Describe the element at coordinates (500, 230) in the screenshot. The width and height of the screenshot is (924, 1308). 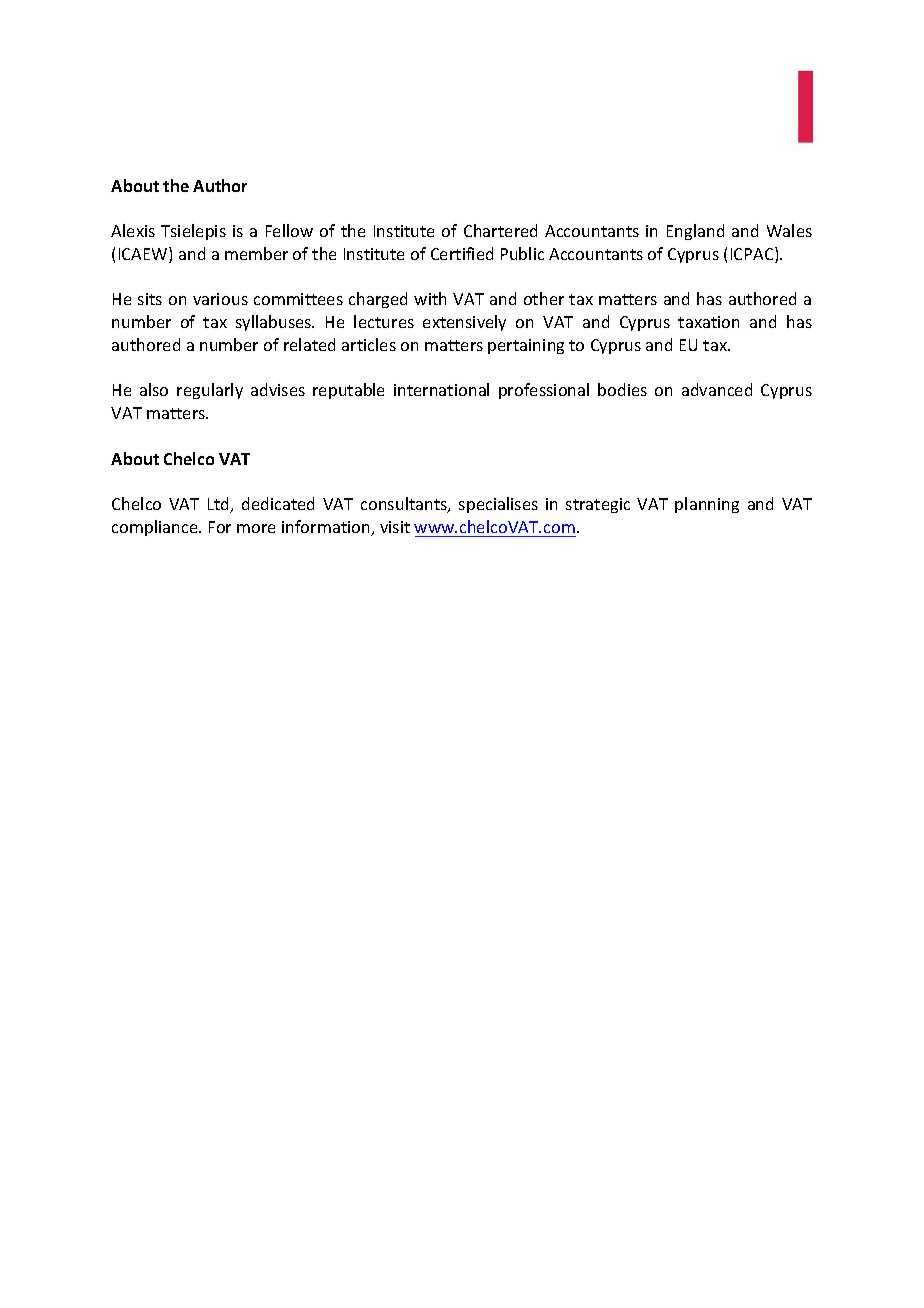
I see `Chartered` at that location.
